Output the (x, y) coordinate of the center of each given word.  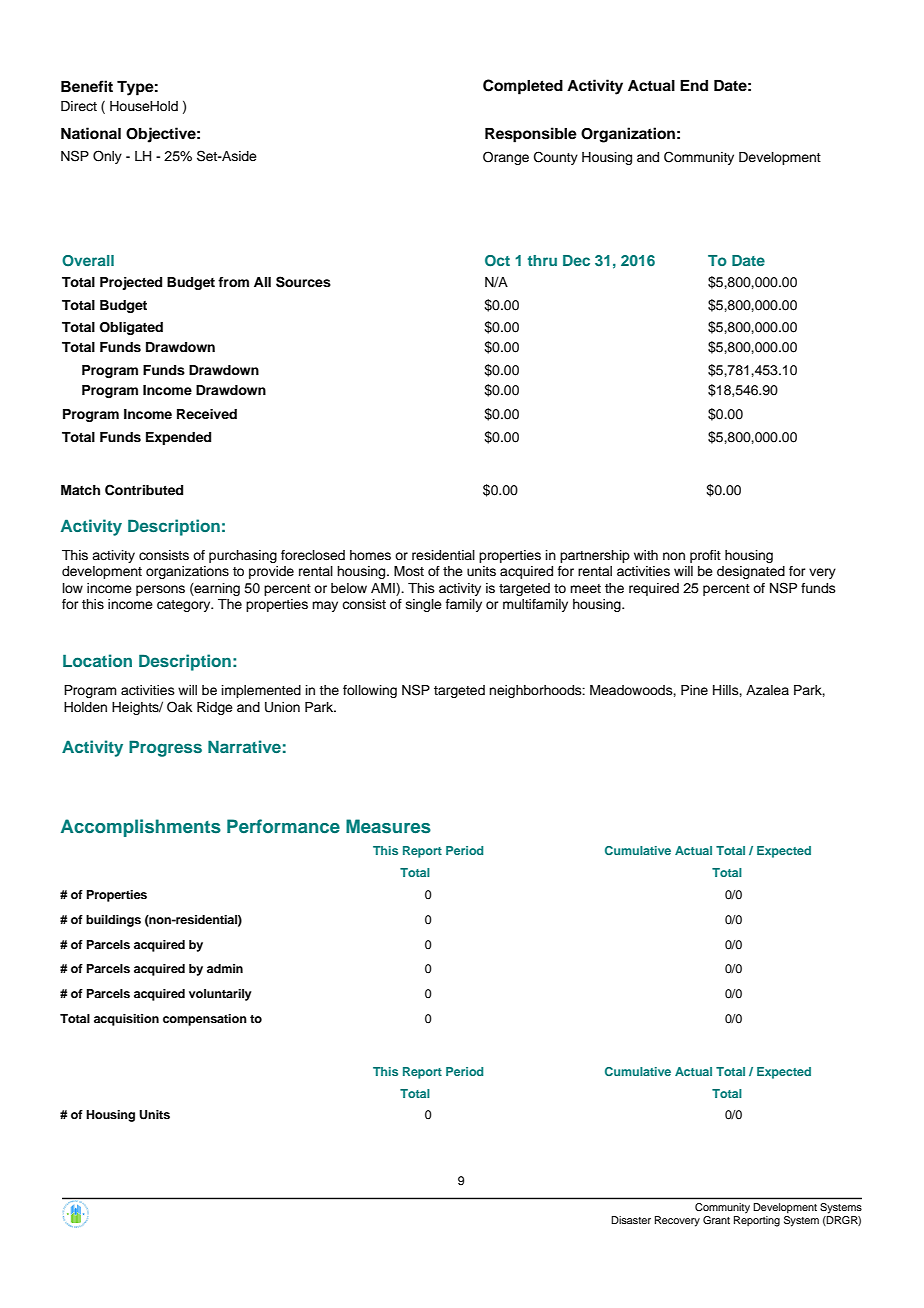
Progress (165, 748)
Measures (388, 826)
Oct (497, 261)
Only (107, 157)
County (556, 158)
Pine (694, 690)
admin (225, 968)
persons (160, 590)
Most (409, 571)
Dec (576, 260)
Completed (523, 87)
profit (705, 556)
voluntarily (220, 995)
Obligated (131, 328)
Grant (716, 1220)
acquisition (126, 1020)
